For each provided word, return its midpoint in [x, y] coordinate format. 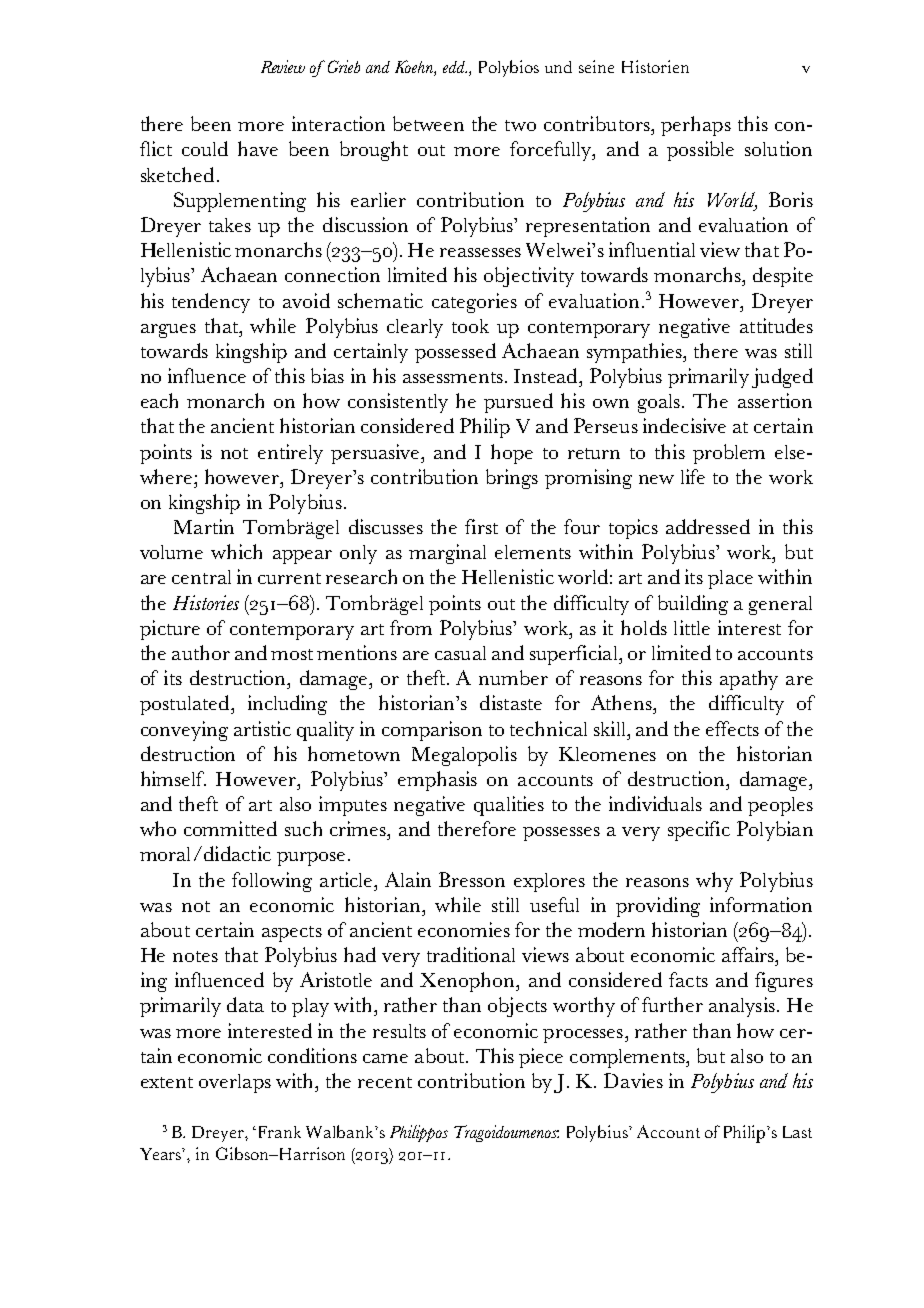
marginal [447, 554]
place [730, 579]
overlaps [235, 1083]
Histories [206, 602]
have [258, 148]
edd [455, 67]
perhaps [696, 126]
